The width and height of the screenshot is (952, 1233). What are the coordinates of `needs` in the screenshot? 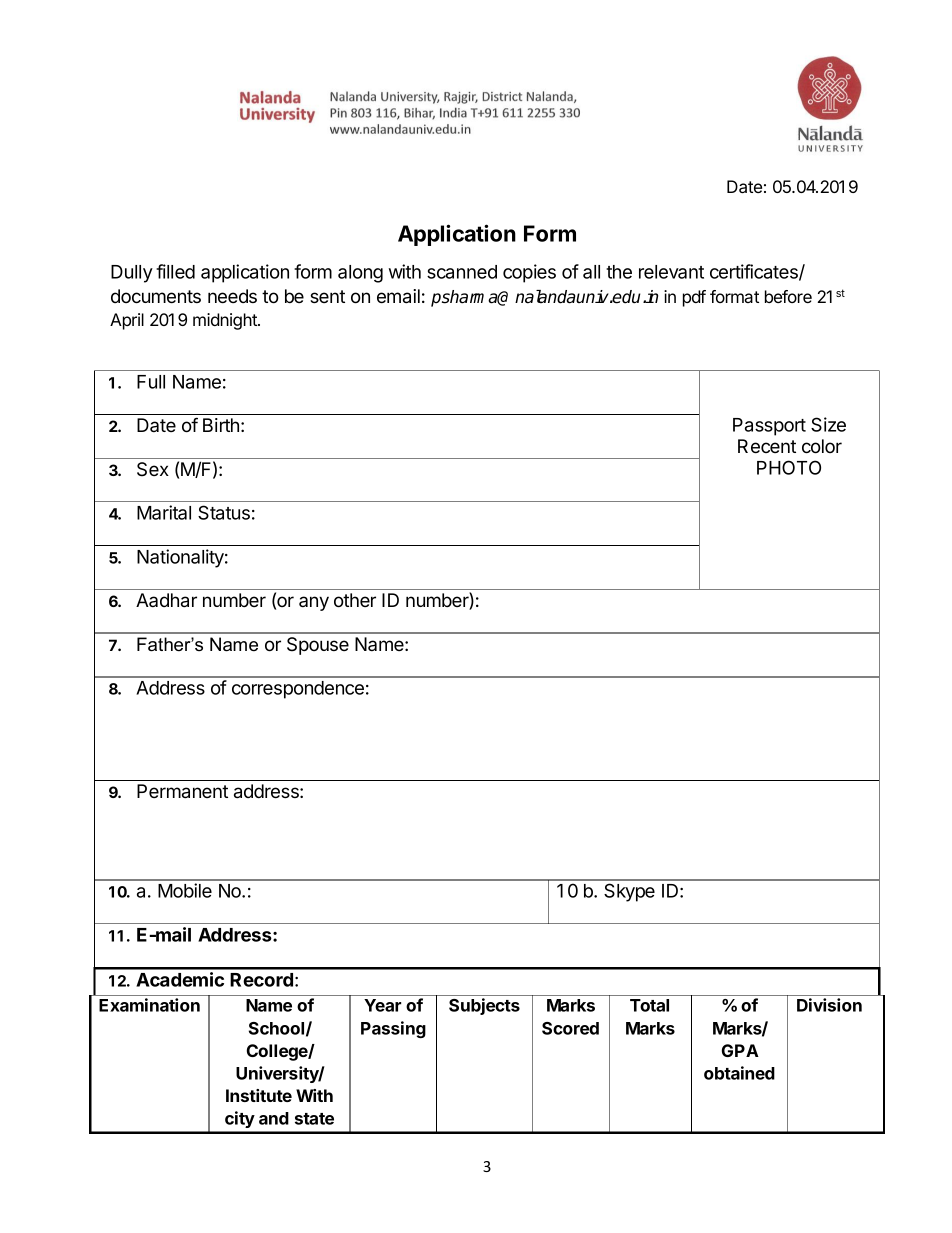 It's located at (232, 296).
